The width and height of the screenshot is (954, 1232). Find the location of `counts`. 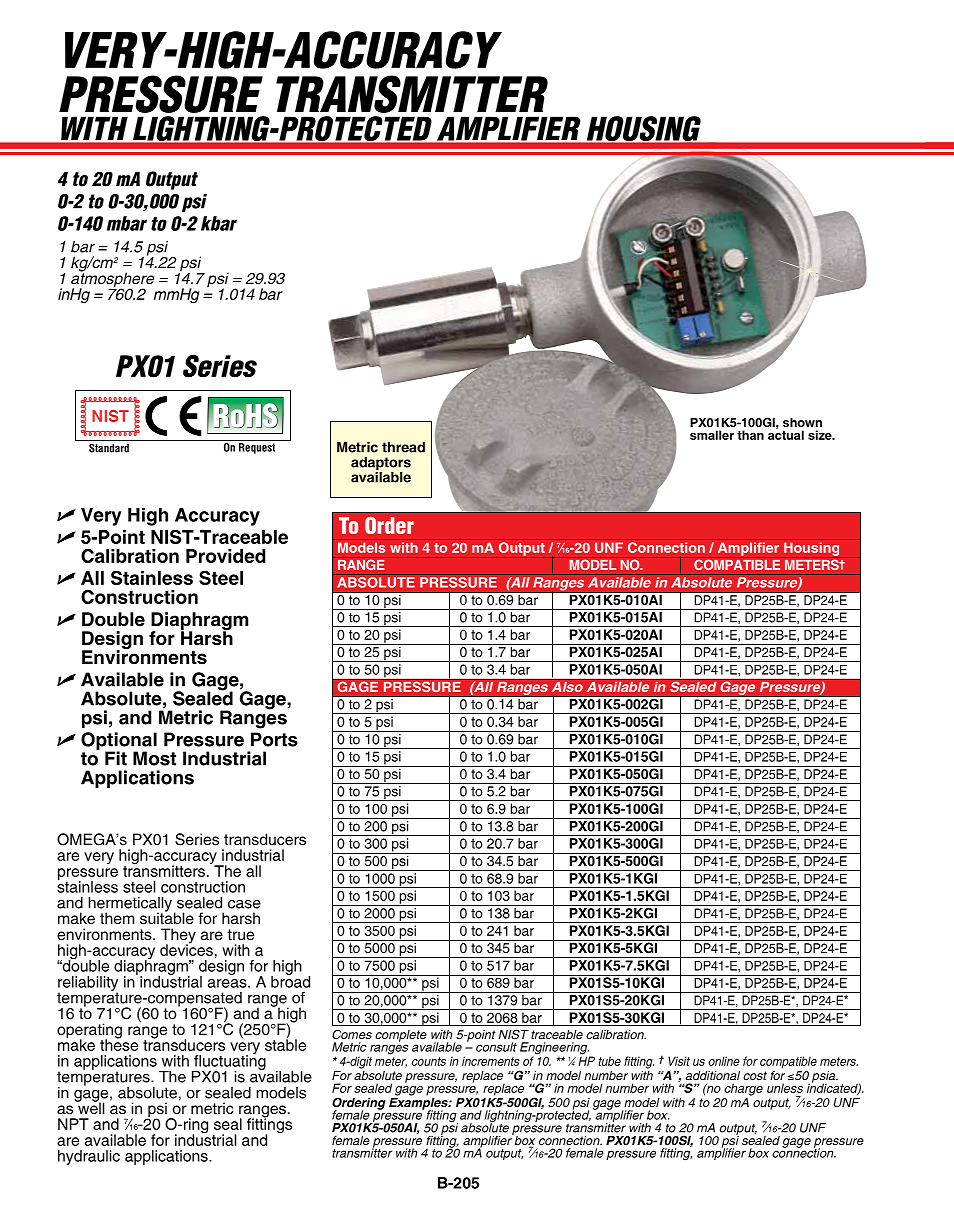

counts is located at coordinates (429, 1061).
